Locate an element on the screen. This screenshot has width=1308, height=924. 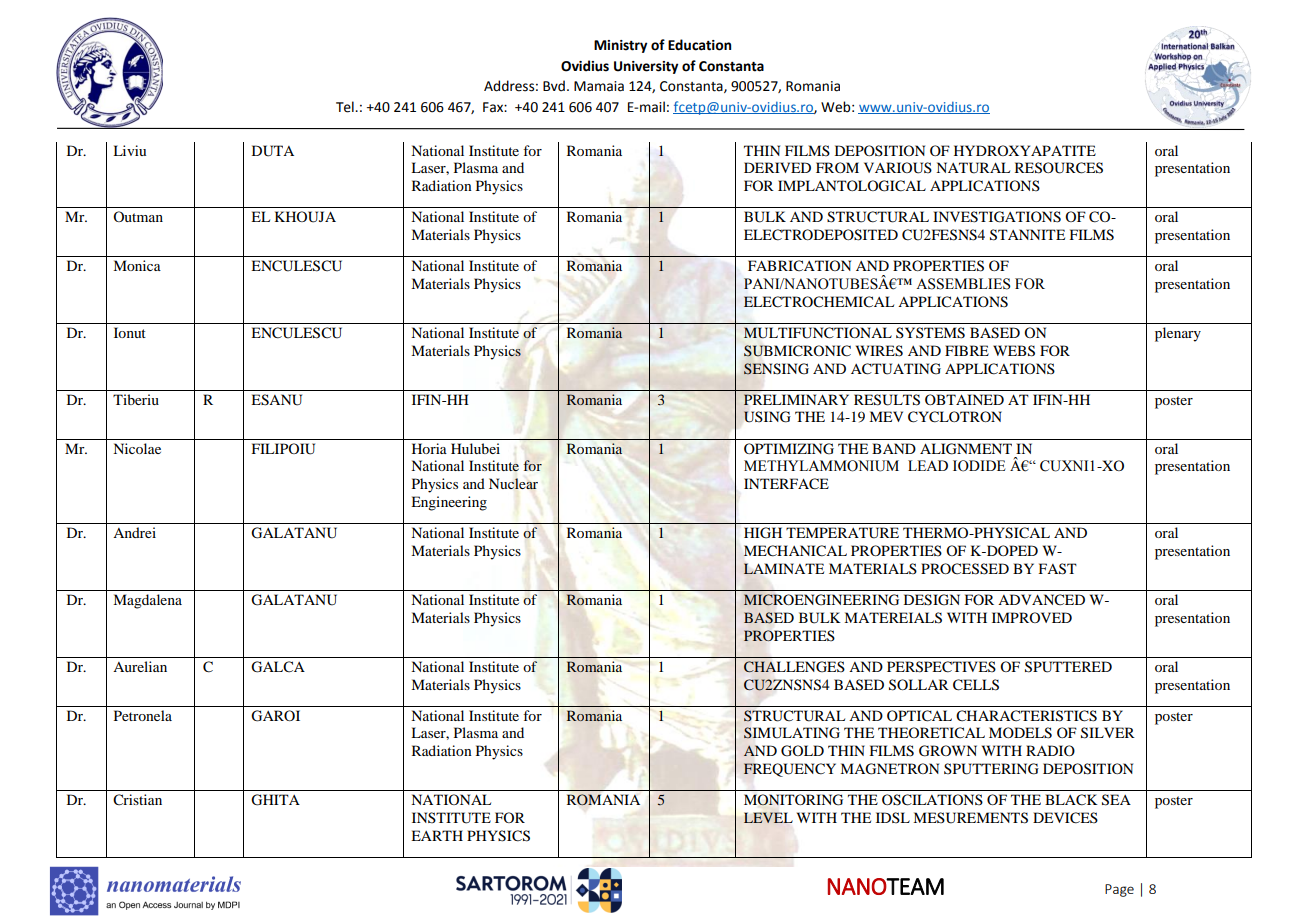
INTERFACE is located at coordinates (786, 484).
